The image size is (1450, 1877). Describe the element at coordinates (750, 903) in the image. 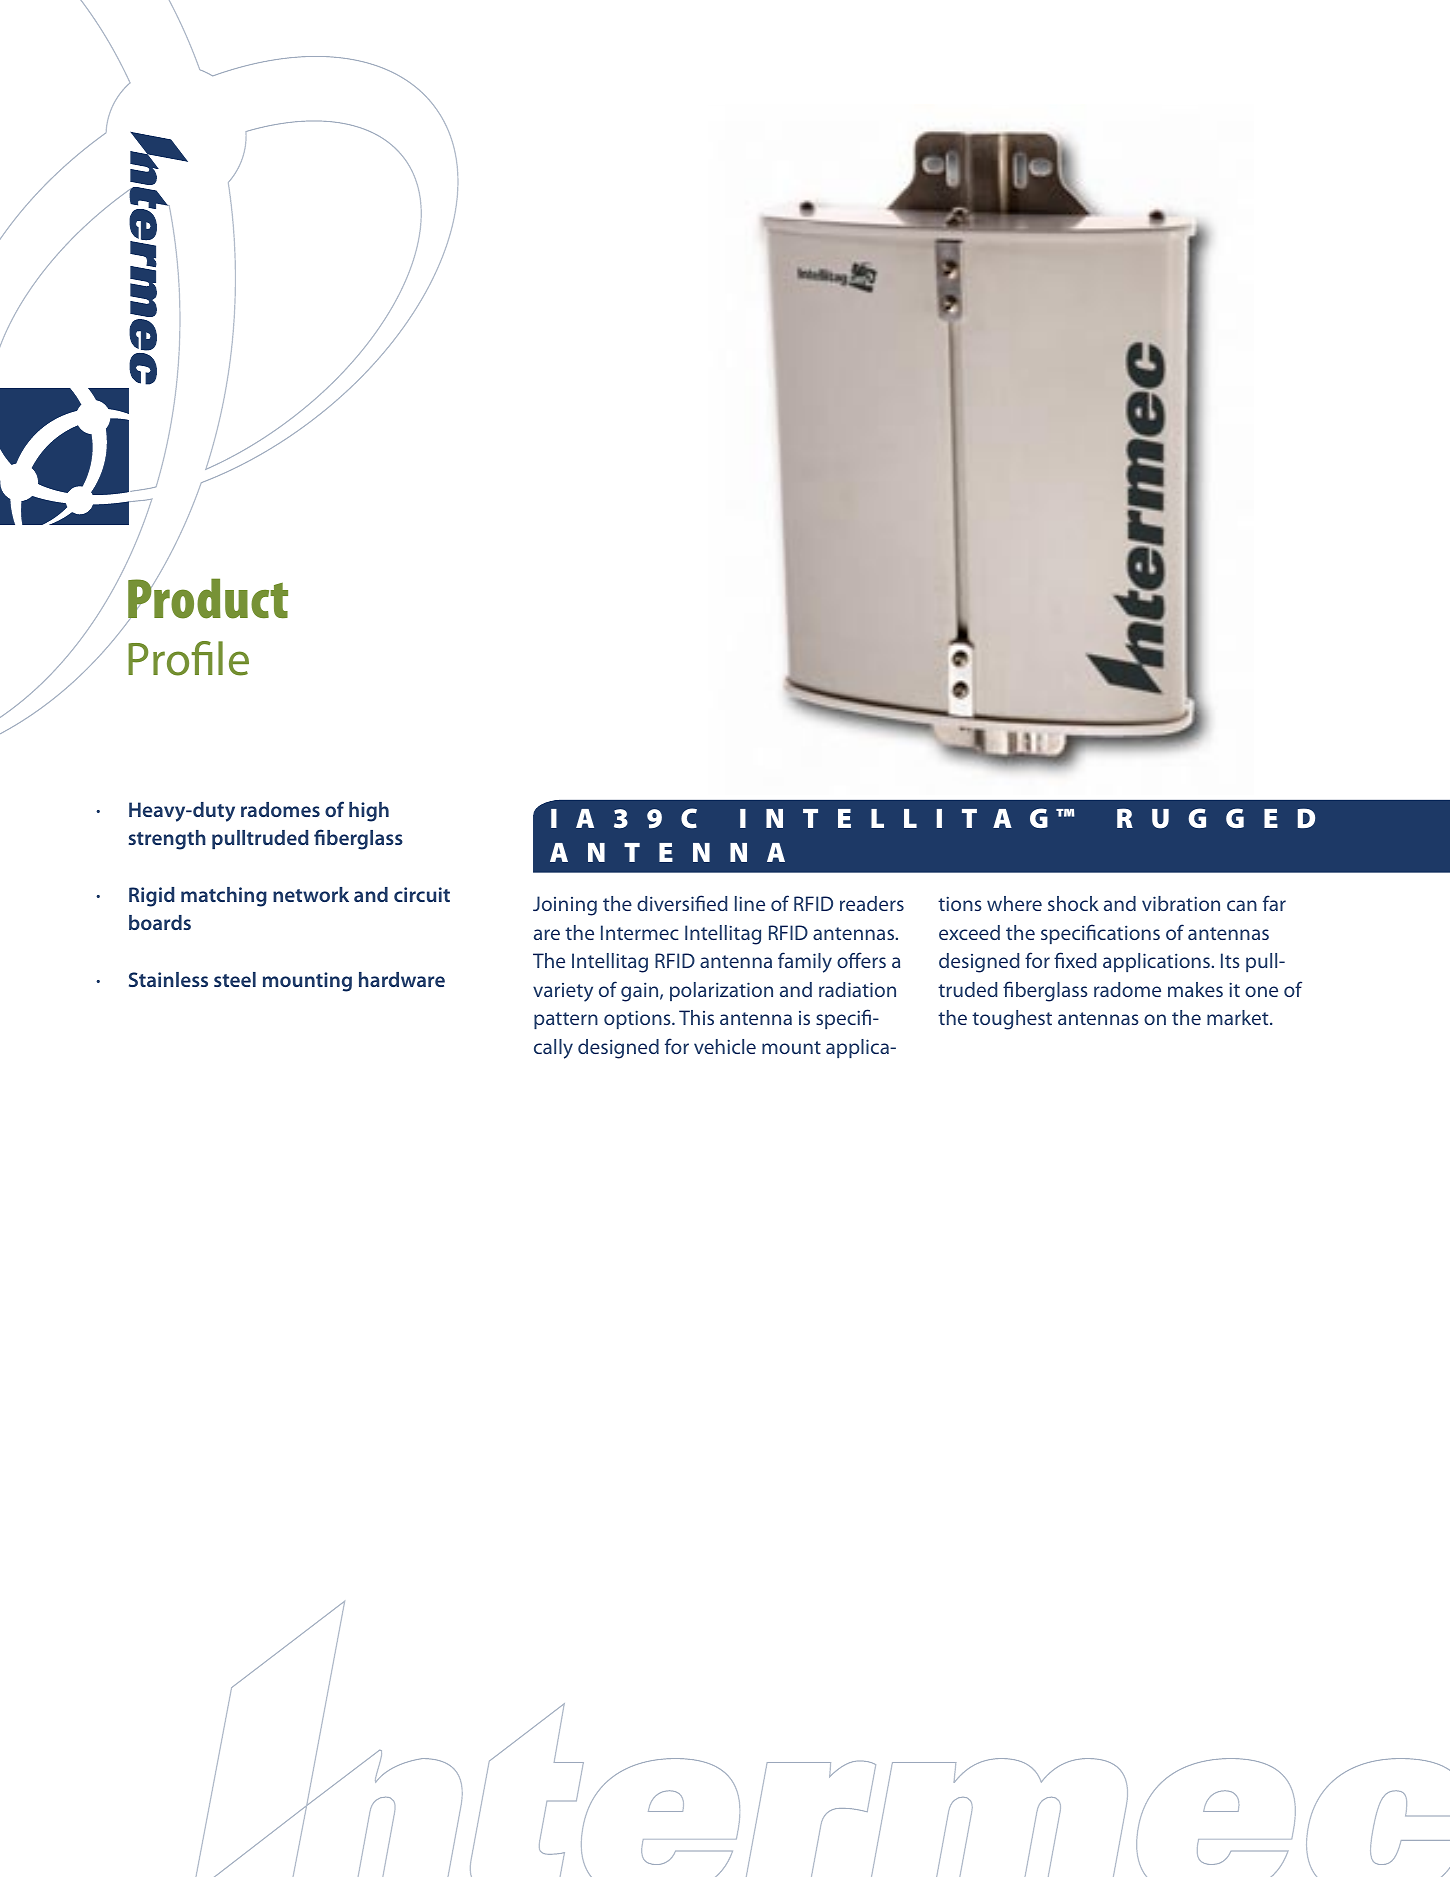

I see `line` at that location.
